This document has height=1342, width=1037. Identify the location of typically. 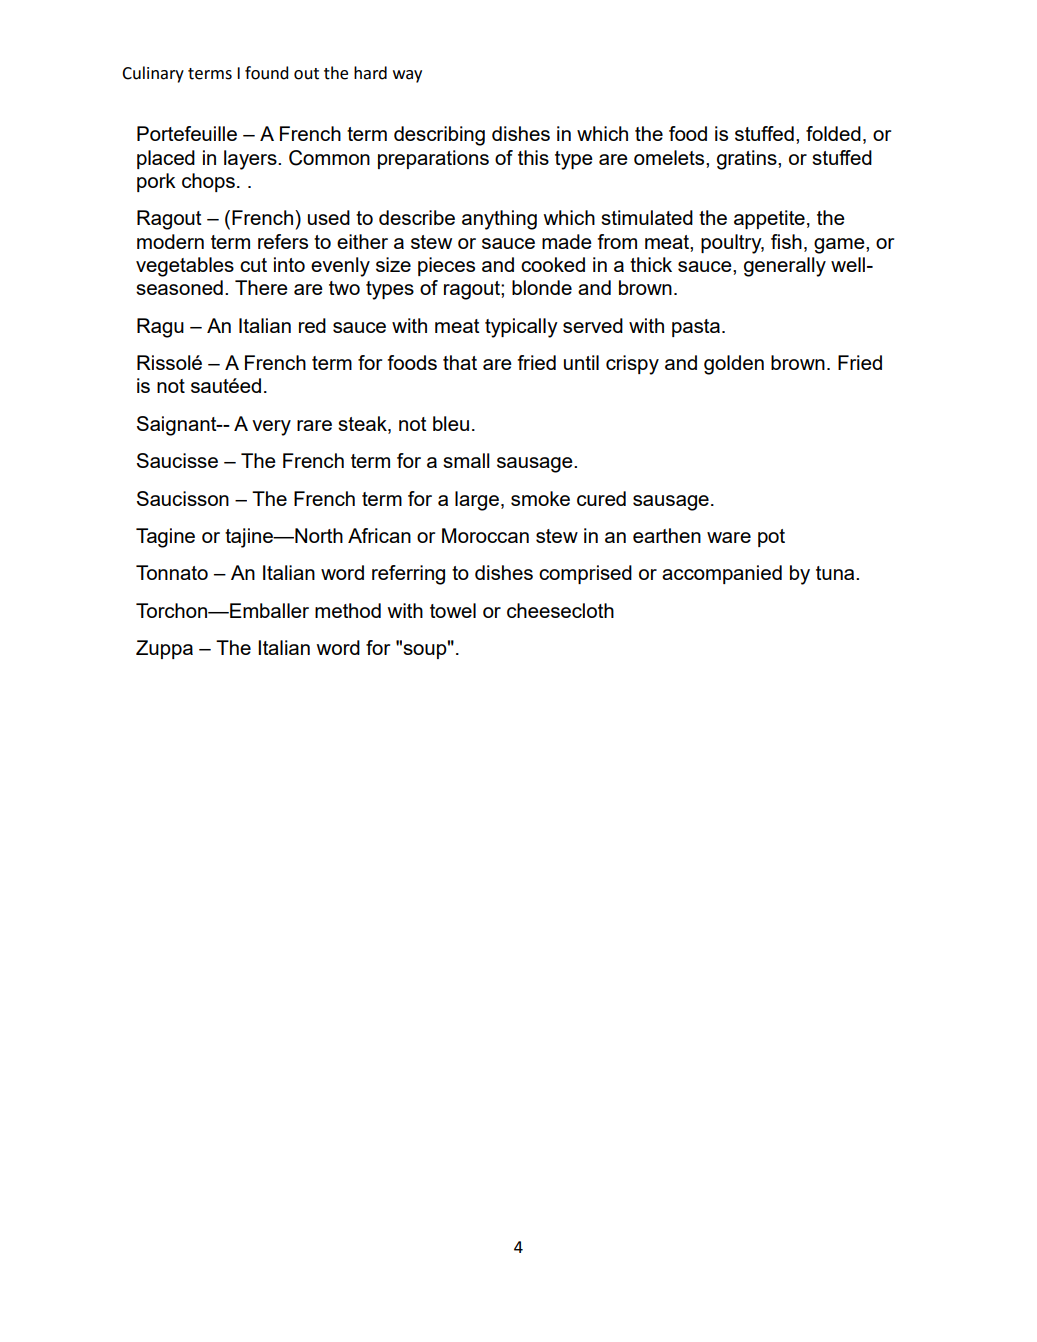
(521, 328).
